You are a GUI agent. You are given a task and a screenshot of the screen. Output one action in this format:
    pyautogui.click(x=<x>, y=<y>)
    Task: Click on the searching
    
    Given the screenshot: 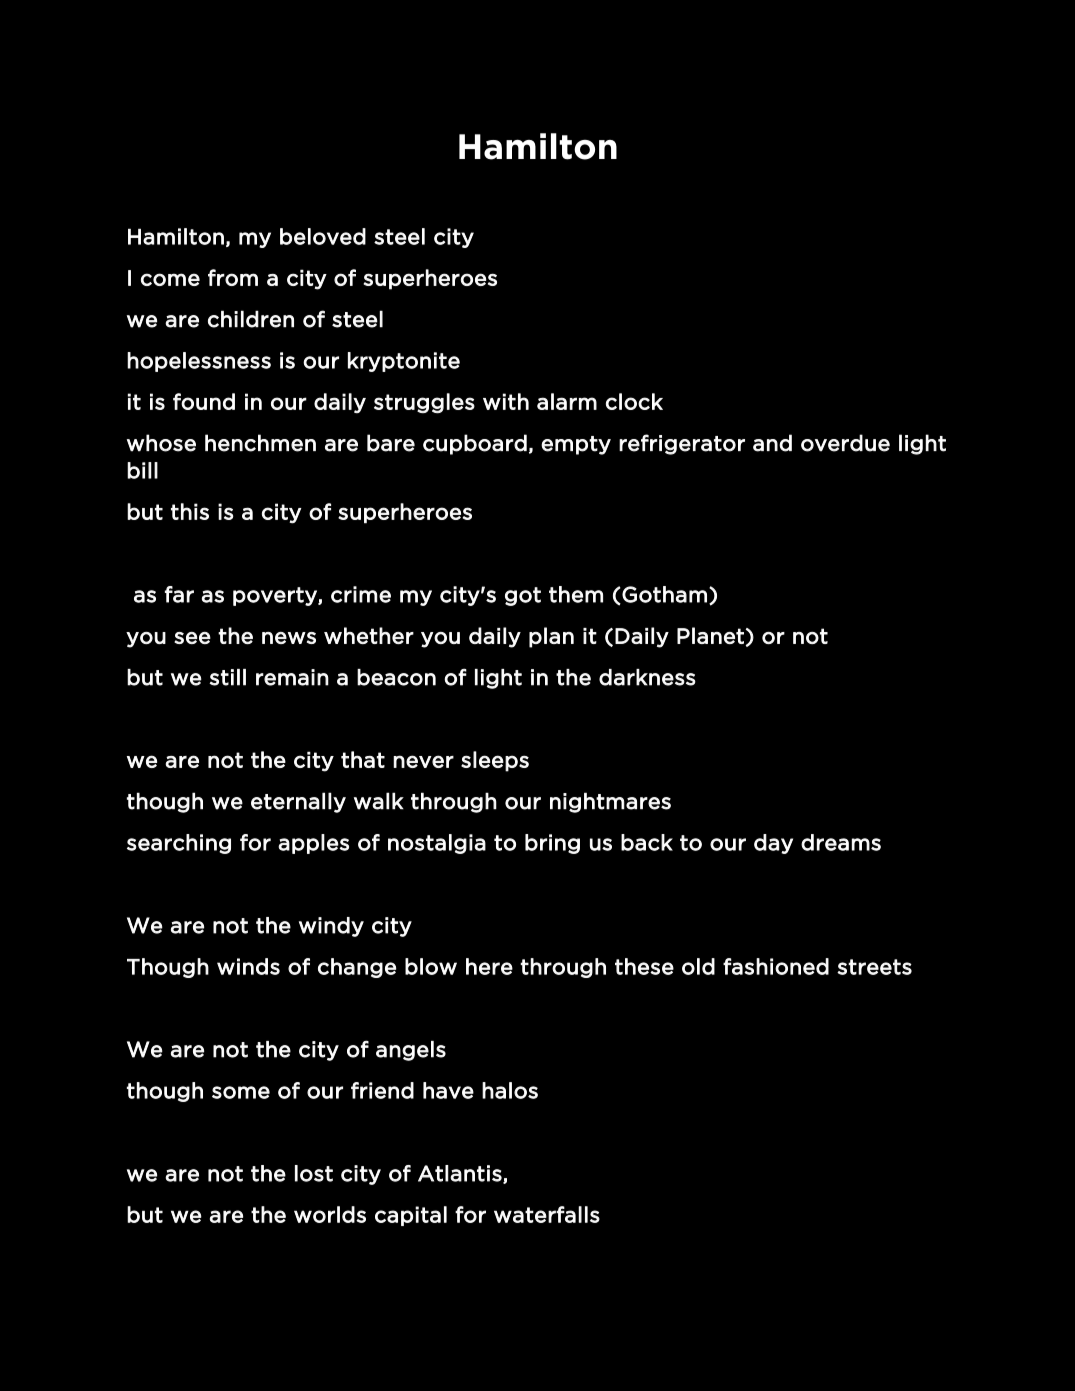 What is the action you would take?
    pyautogui.click(x=179, y=844)
